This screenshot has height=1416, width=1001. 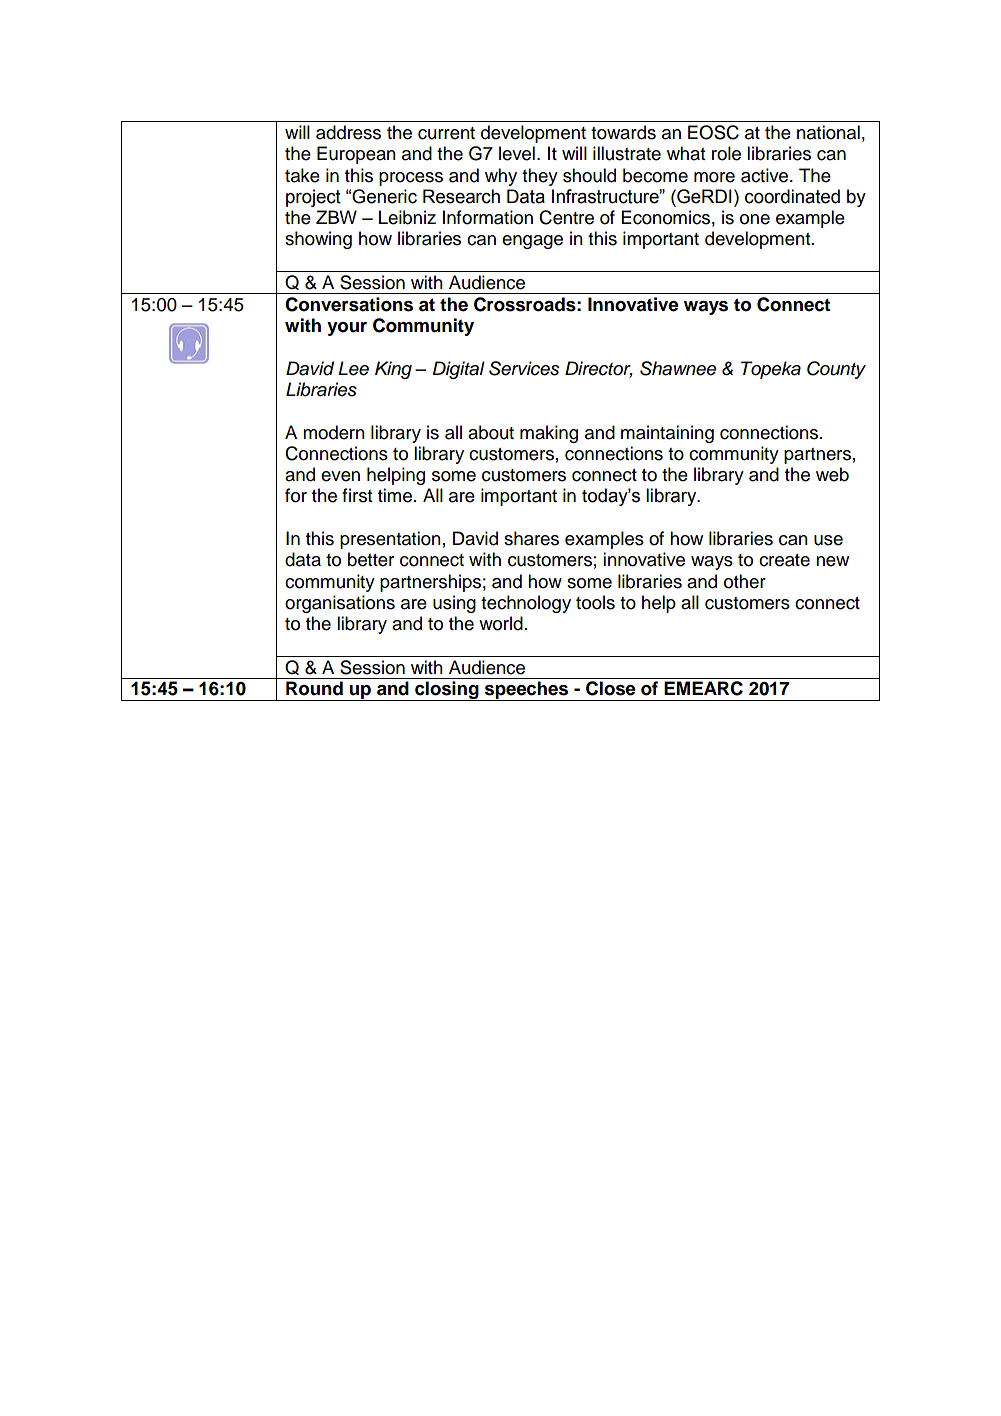 I want to click on modern, so click(x=334, y=432).
